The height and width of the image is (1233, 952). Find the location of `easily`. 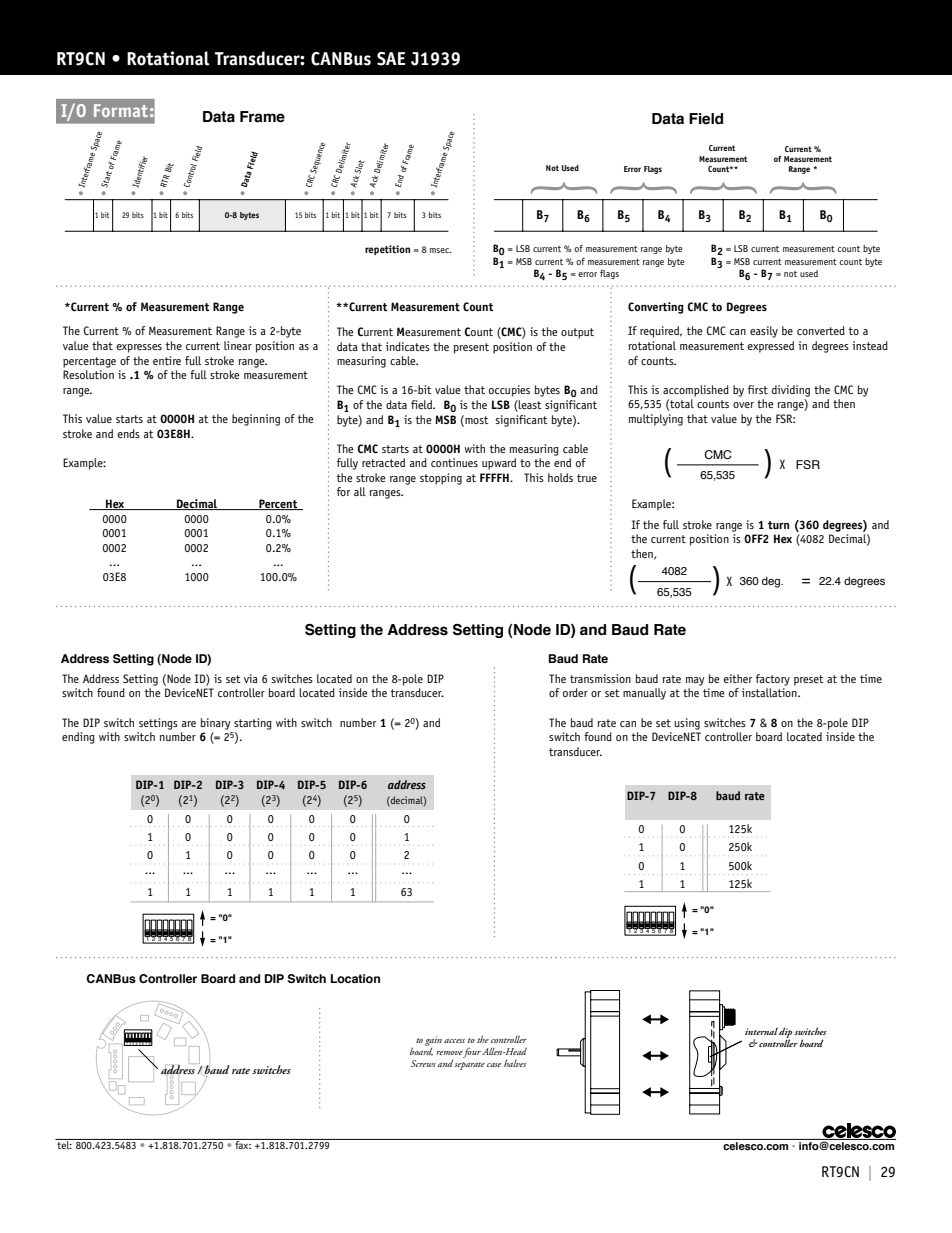

easily is located at coordinates (764, 332).
